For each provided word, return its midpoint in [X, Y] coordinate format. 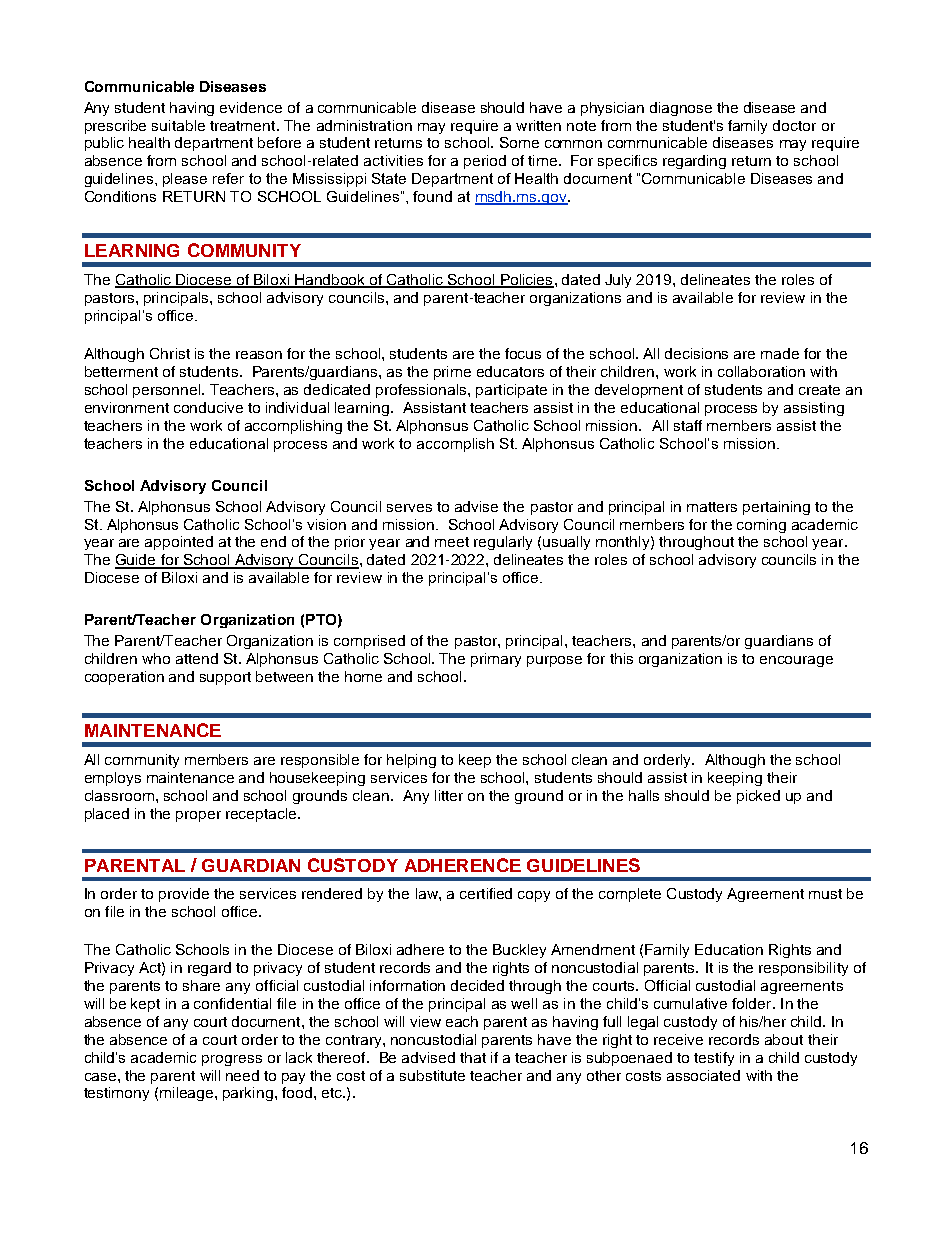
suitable [178, 125]
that [473, 1057]
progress [232, 1060]
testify [714, 1059]
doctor [794, 125]
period [485, 162]
